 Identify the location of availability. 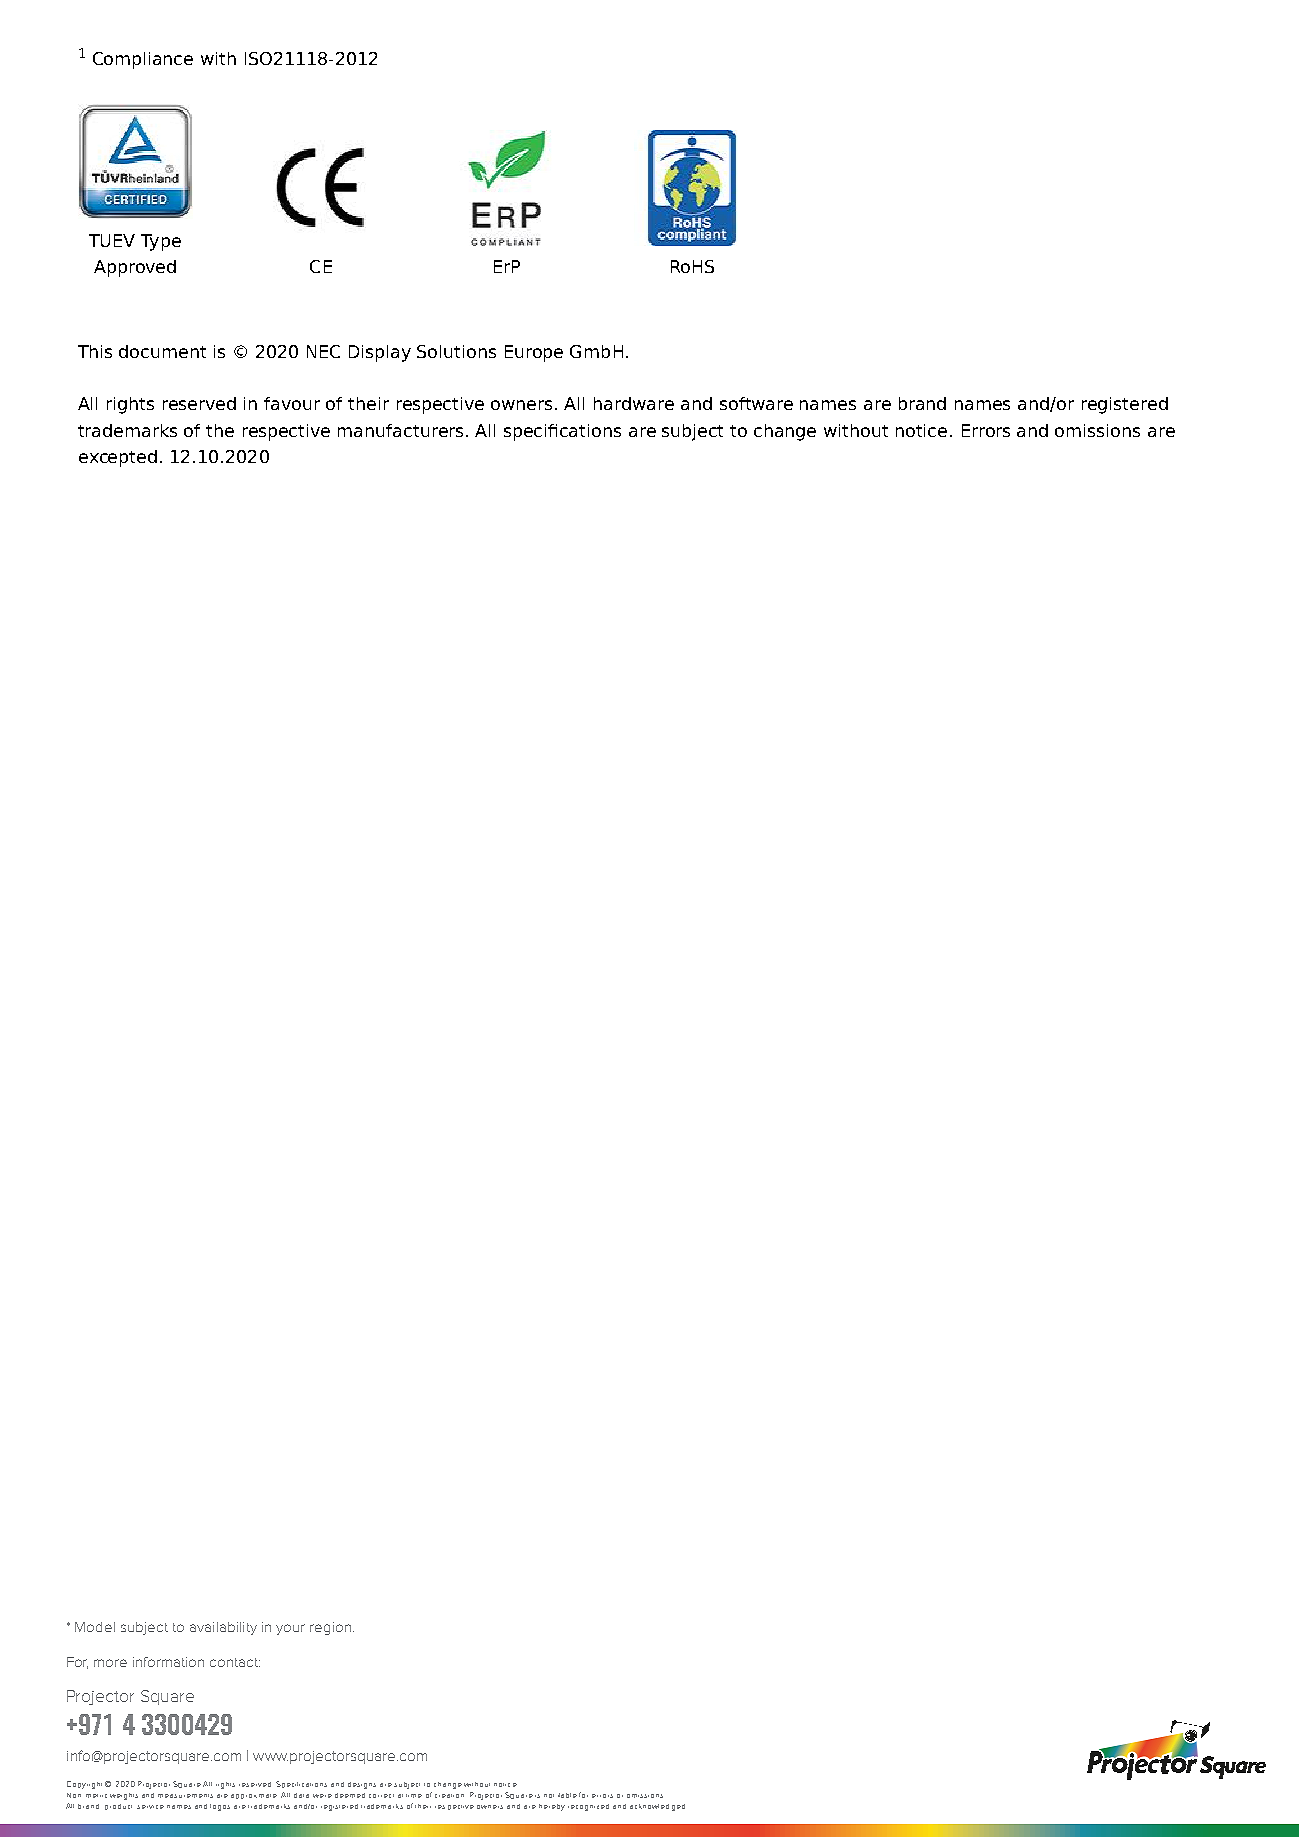
(223, 1628).
